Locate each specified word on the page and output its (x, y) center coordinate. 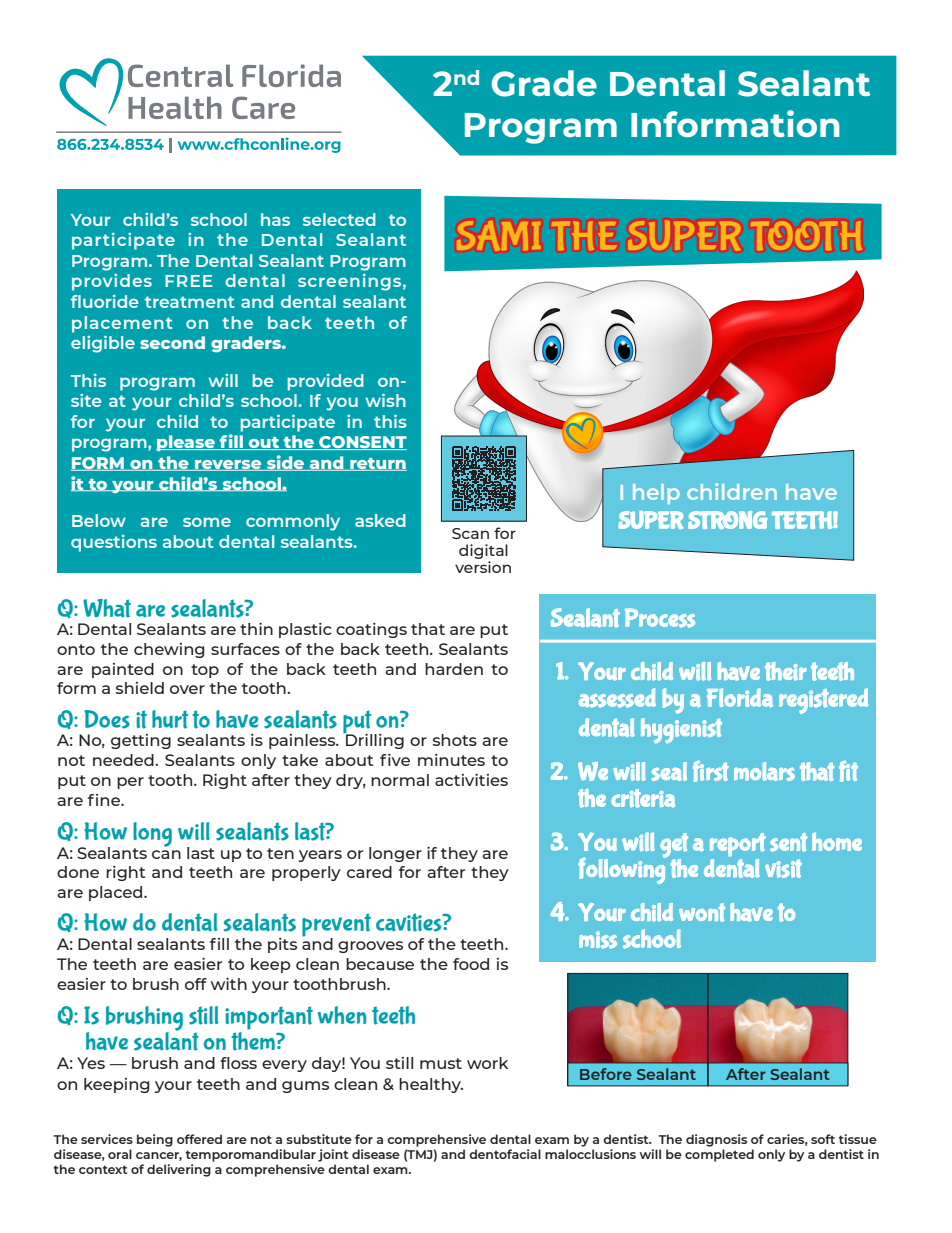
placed (117, 893)
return (377, 464)
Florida (740, 697)
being (155, 1140)
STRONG (728, 520)
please (186, 443)
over (187, 689)
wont (702, 912)
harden (454, 669)
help (656, 494)
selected (339, 219)
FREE (188, 281)
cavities (410, 922)
